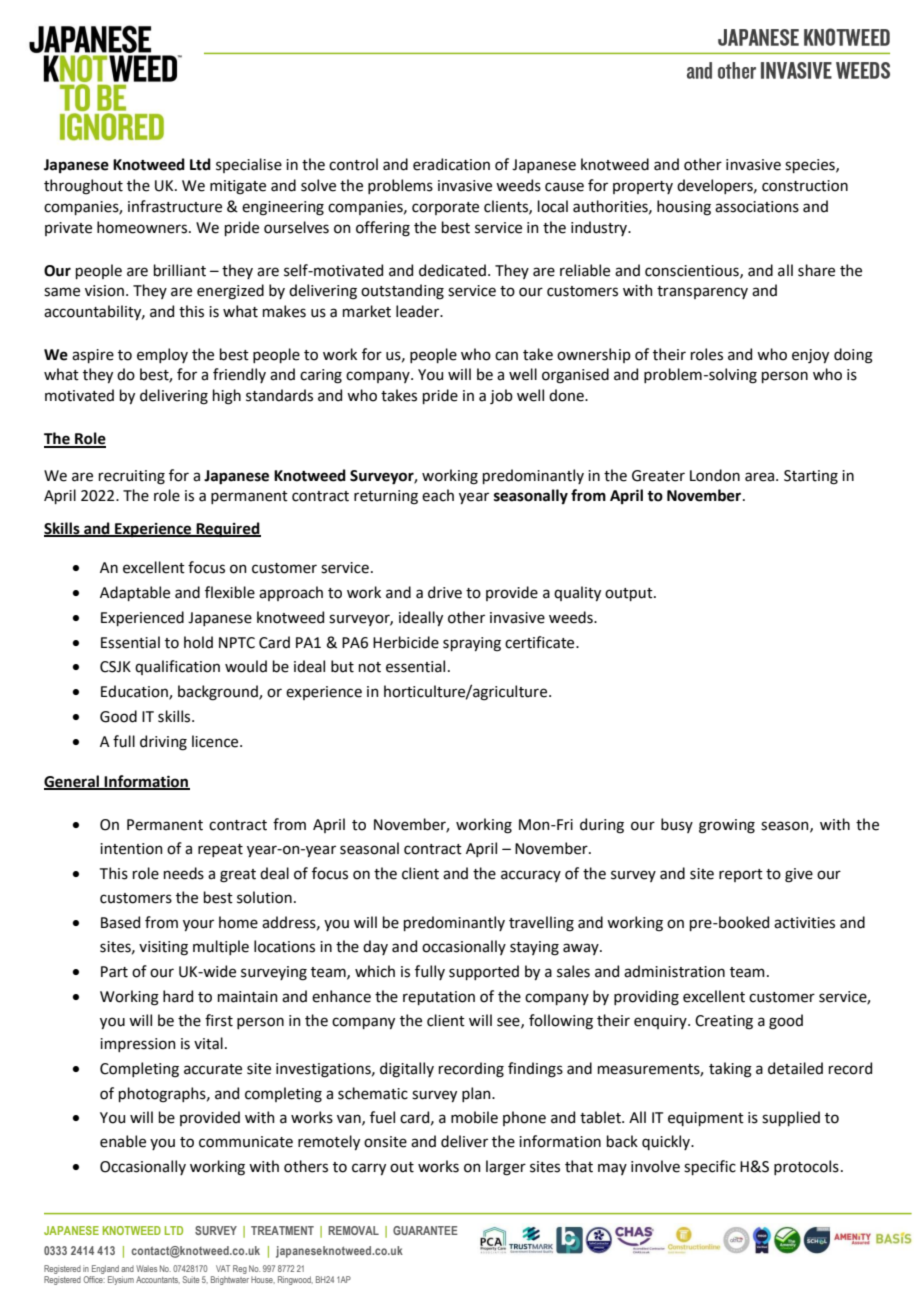  I want to click on spraying, so click(472, 644).
